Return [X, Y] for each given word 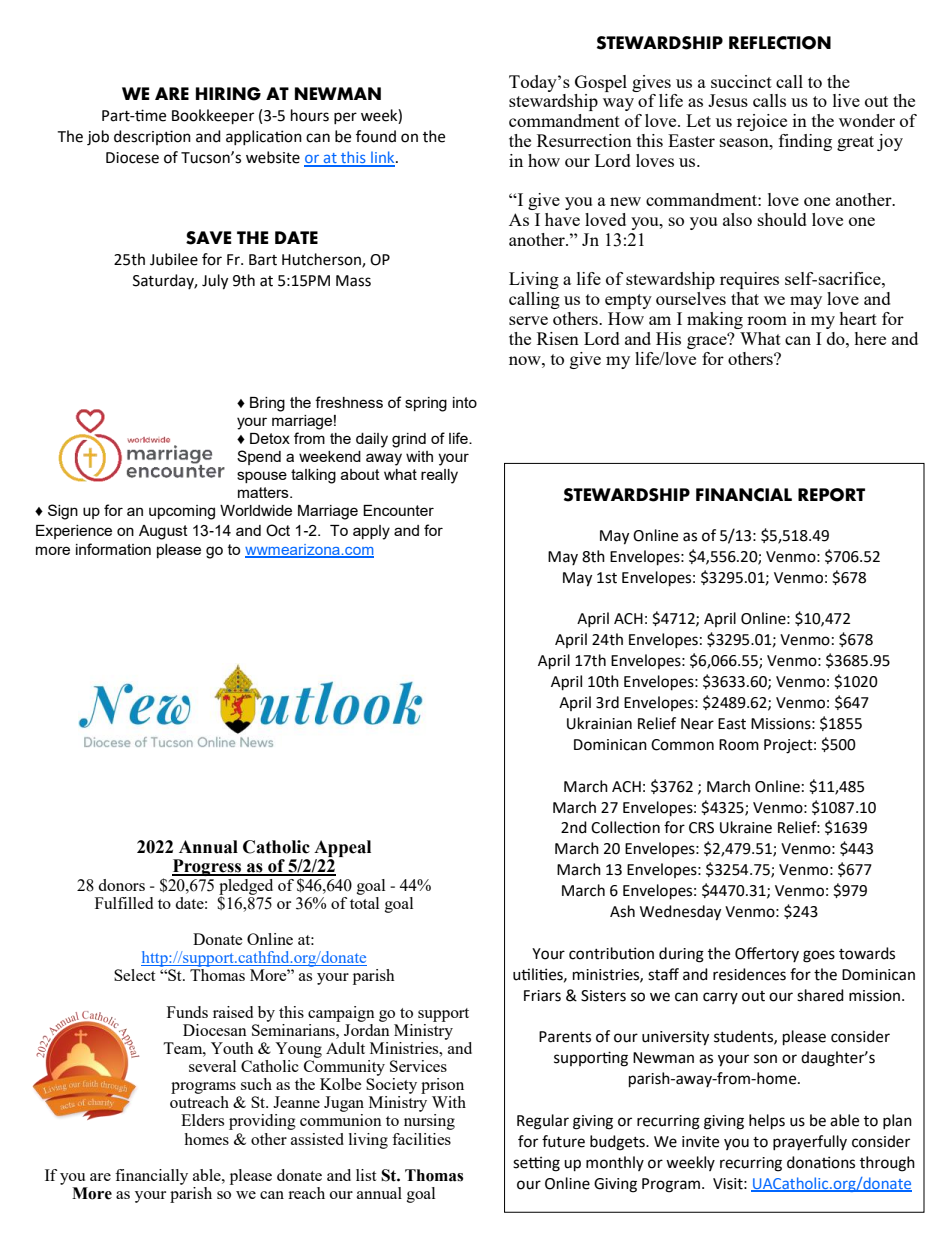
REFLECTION [780, 43]
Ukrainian [599, 723]
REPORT [831, 495]
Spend [259, 457]
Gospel [601, 83]
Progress [208, 867]
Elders [202, 1120]
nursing [429, 1122]
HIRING [228, 94]
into [465, 402]
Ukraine [746, 827]
